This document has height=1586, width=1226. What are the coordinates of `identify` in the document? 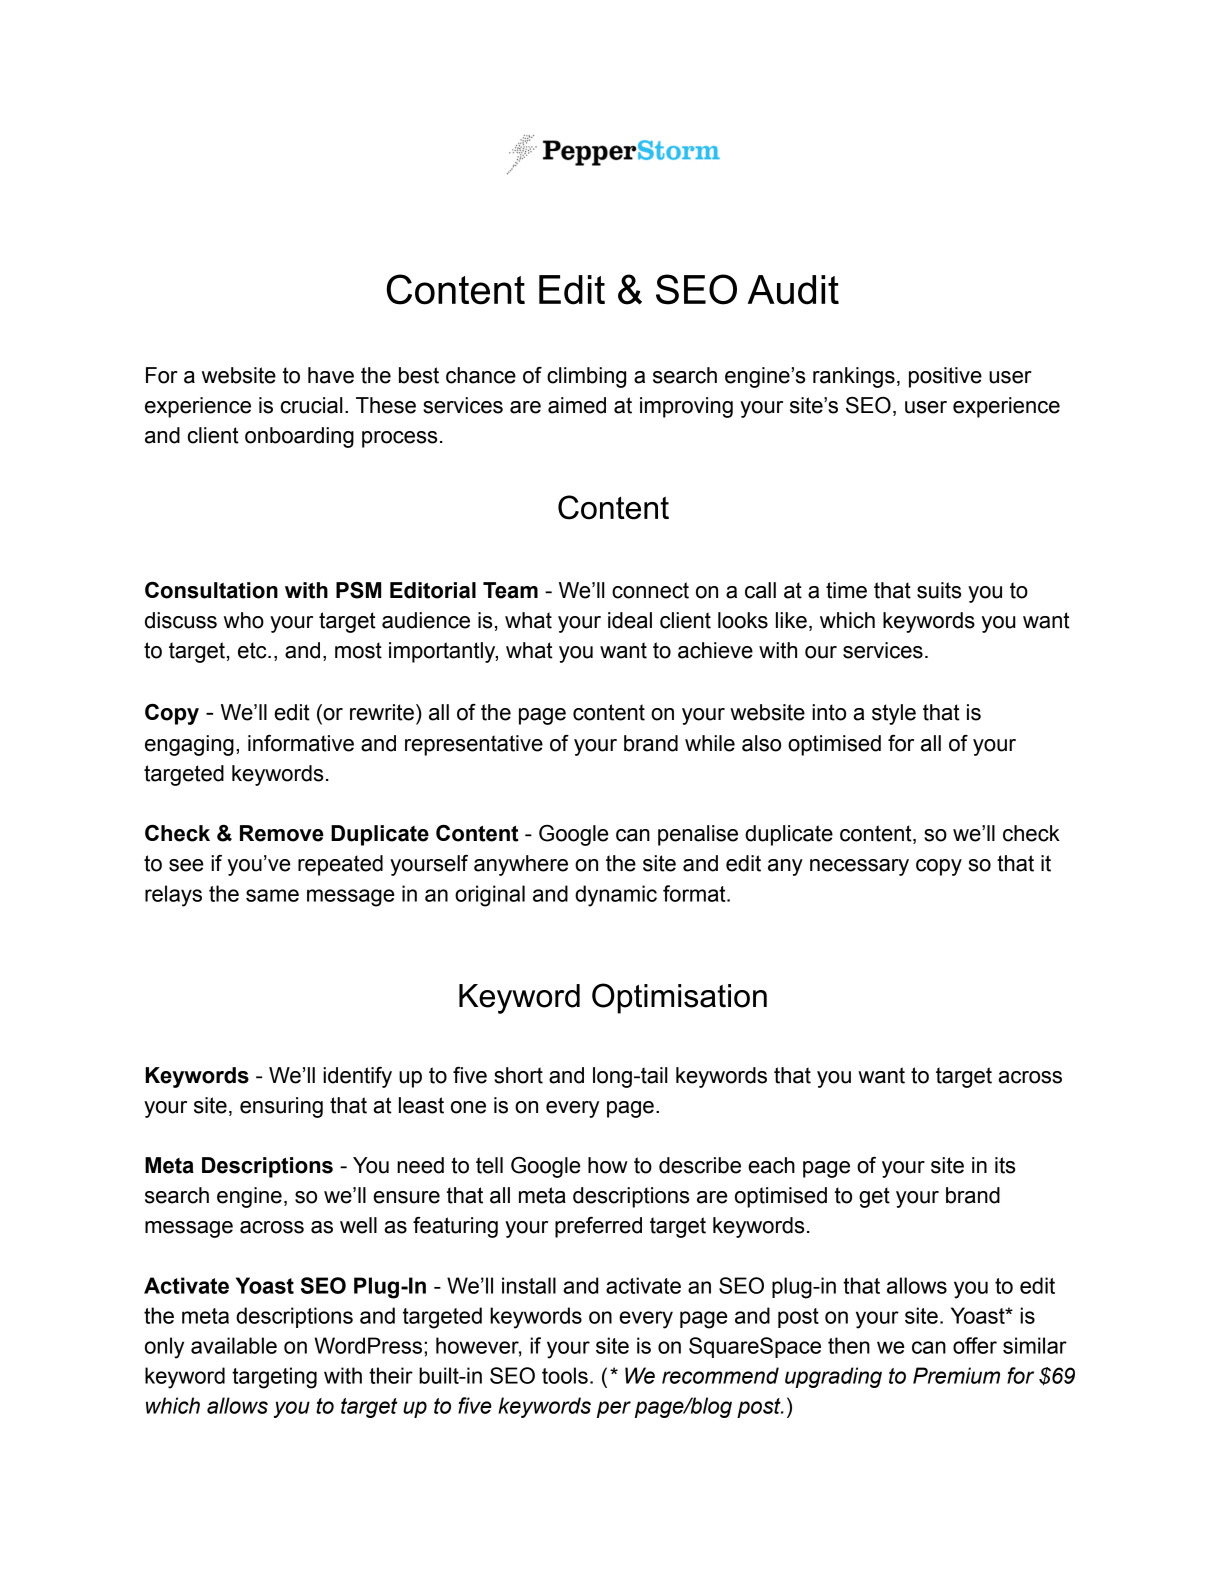 It's located at (357, 1077).
